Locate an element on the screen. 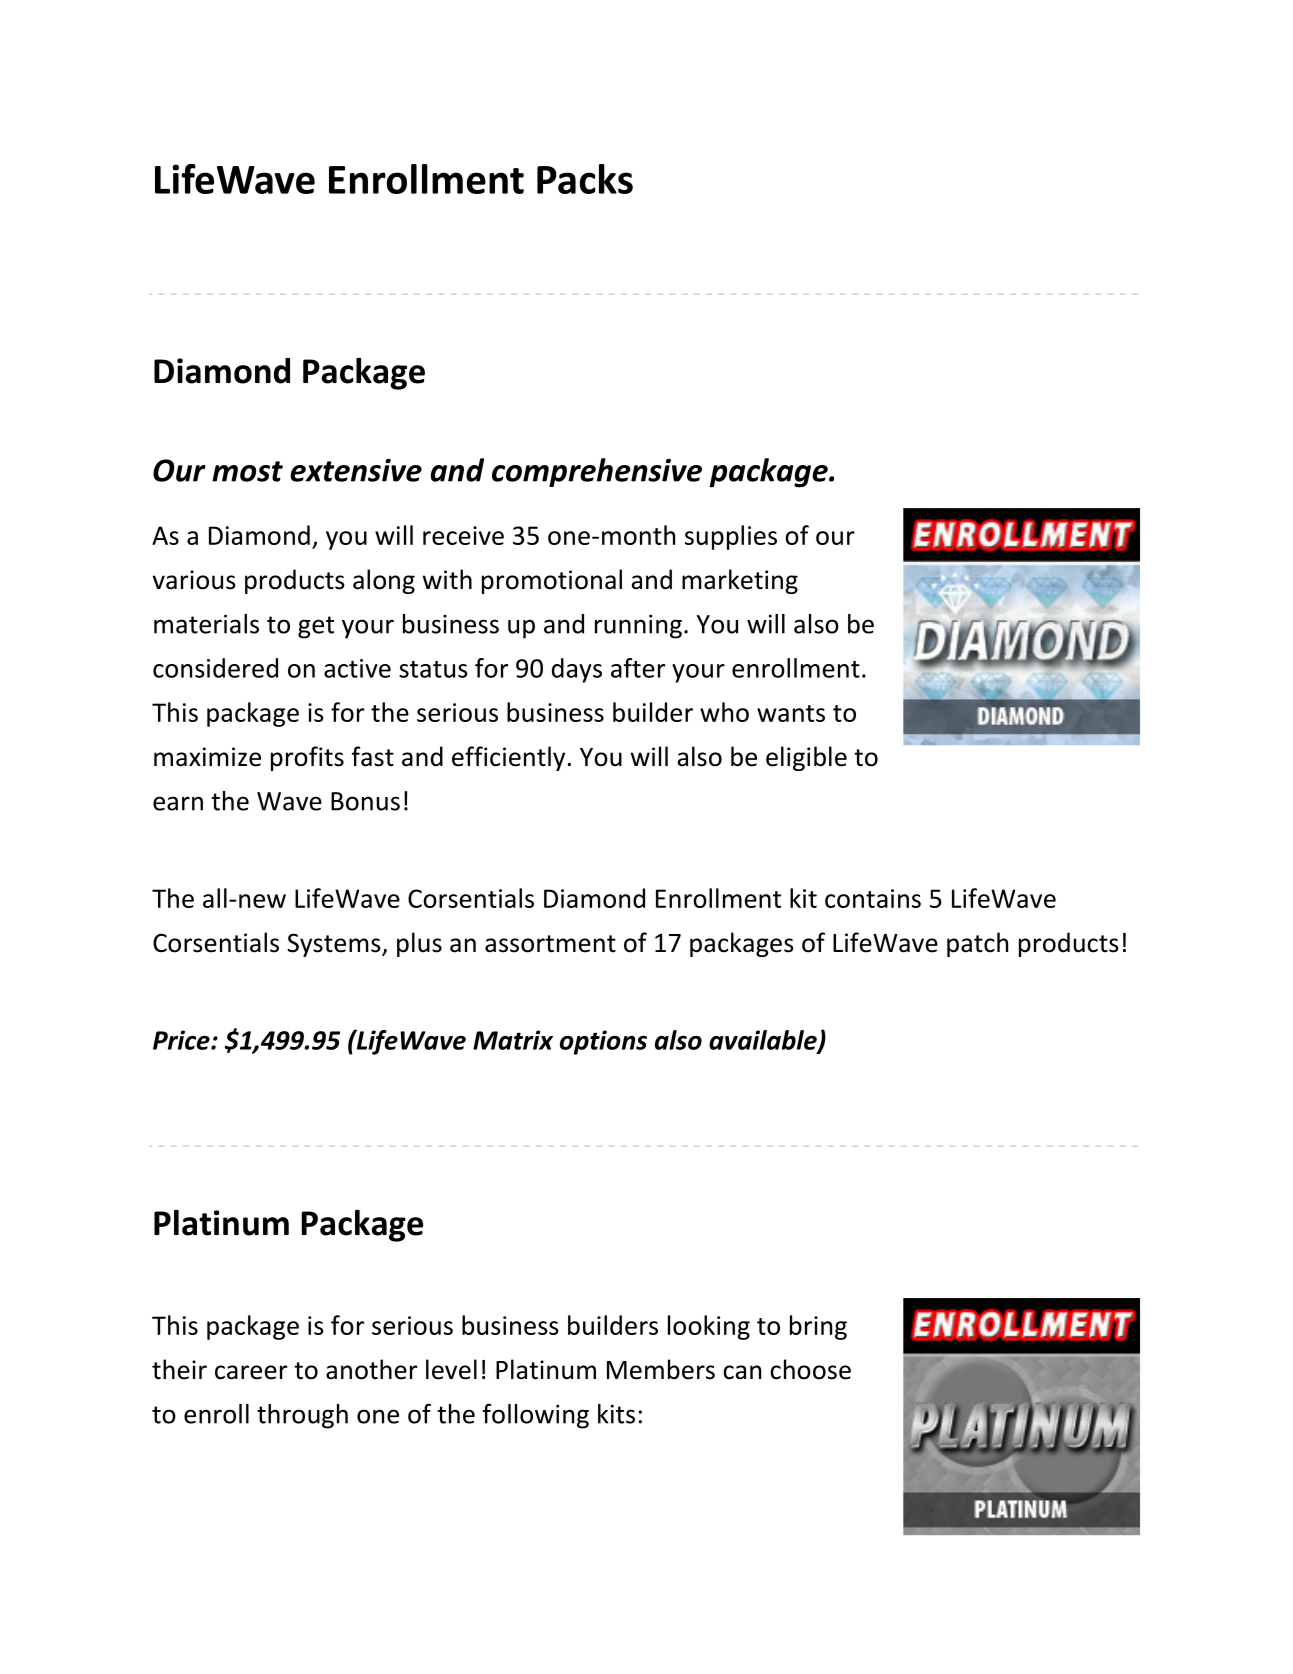 Image resolution: width=1293 pixels, height=1674 pixels. assortment is located at coordinates (550, 944).
